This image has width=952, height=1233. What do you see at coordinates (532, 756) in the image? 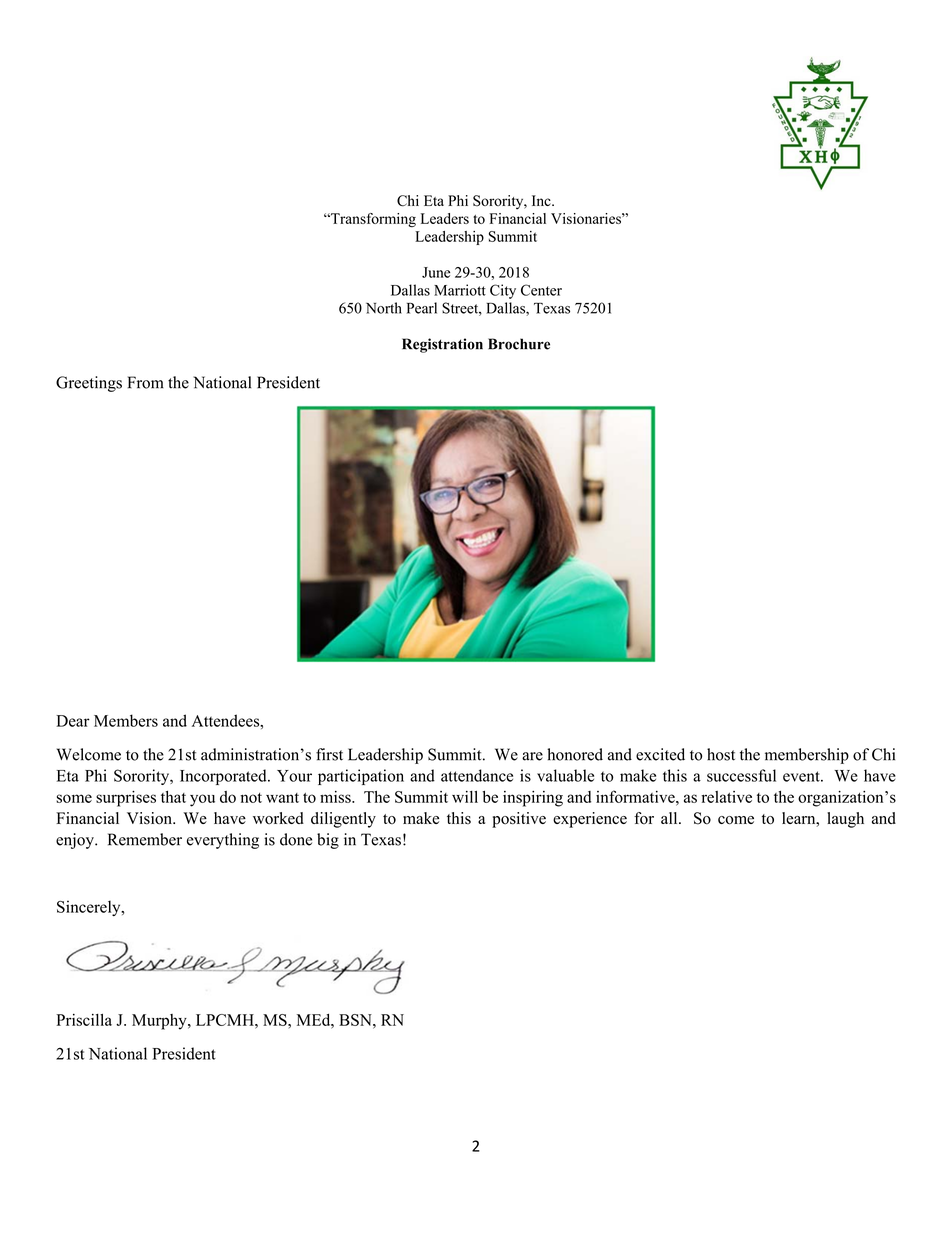
I see `are` at bounding box center [532, 756].
